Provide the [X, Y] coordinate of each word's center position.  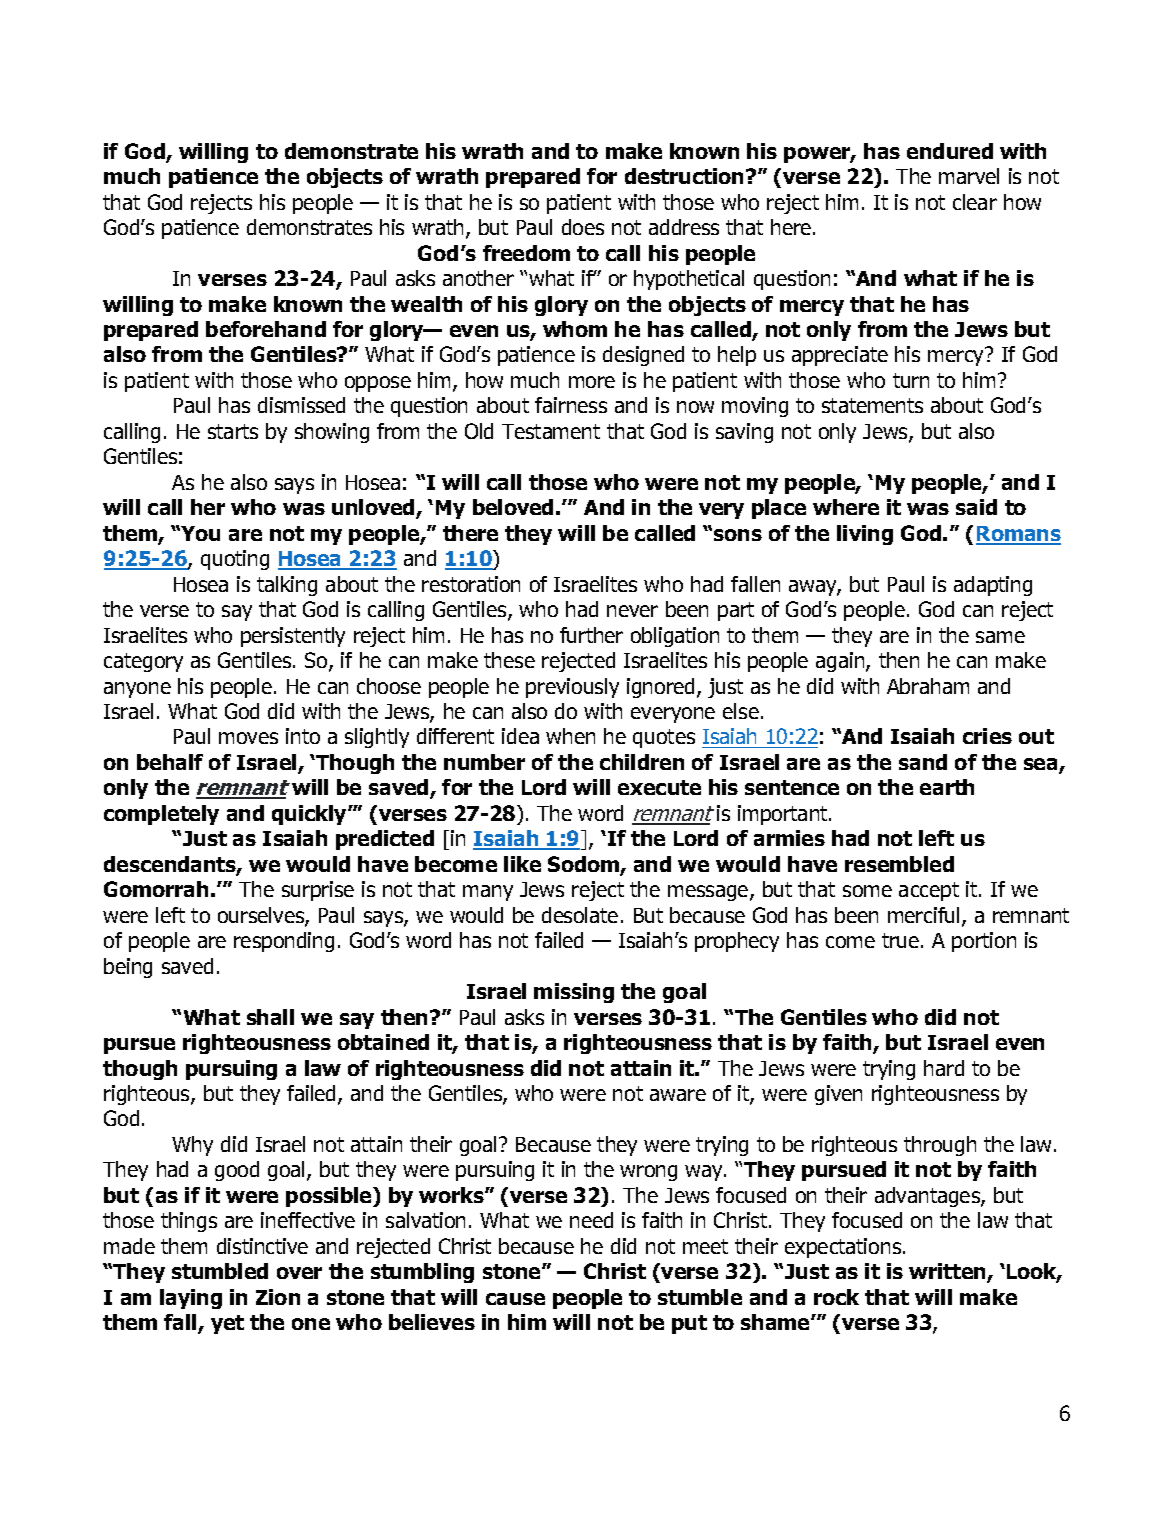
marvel [969, 176]
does [583, 227]
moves [248, 738]
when [570, 736]
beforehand [266, 329]
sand [923, 762]
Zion [278, 1297]
